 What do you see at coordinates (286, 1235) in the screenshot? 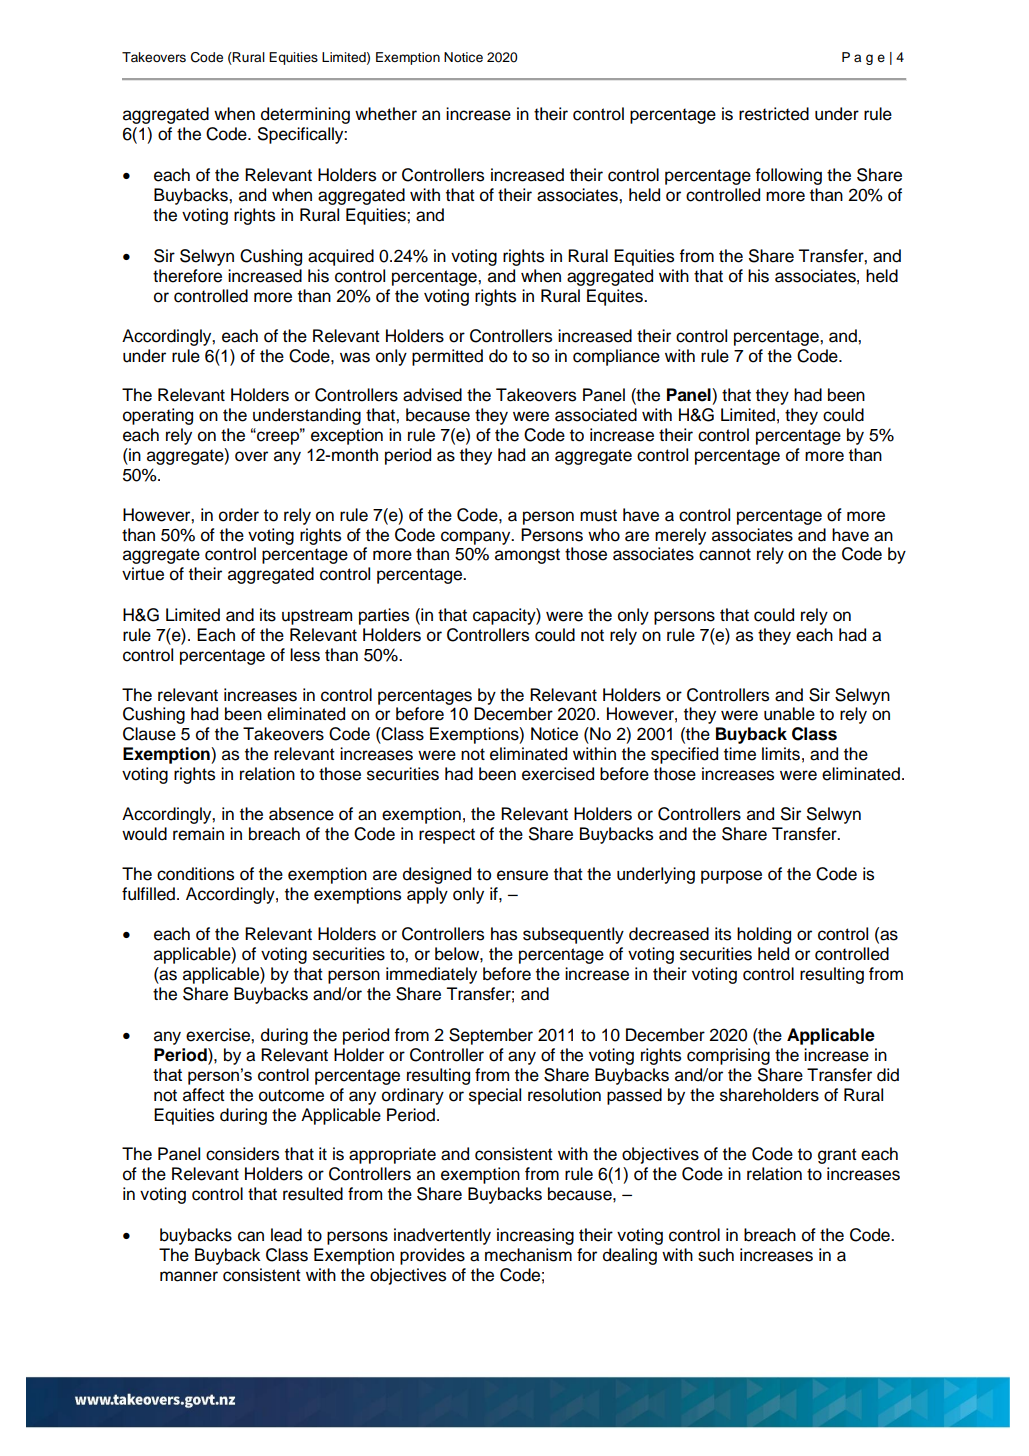
I see `lead` at bounding box center [286, 1235].
